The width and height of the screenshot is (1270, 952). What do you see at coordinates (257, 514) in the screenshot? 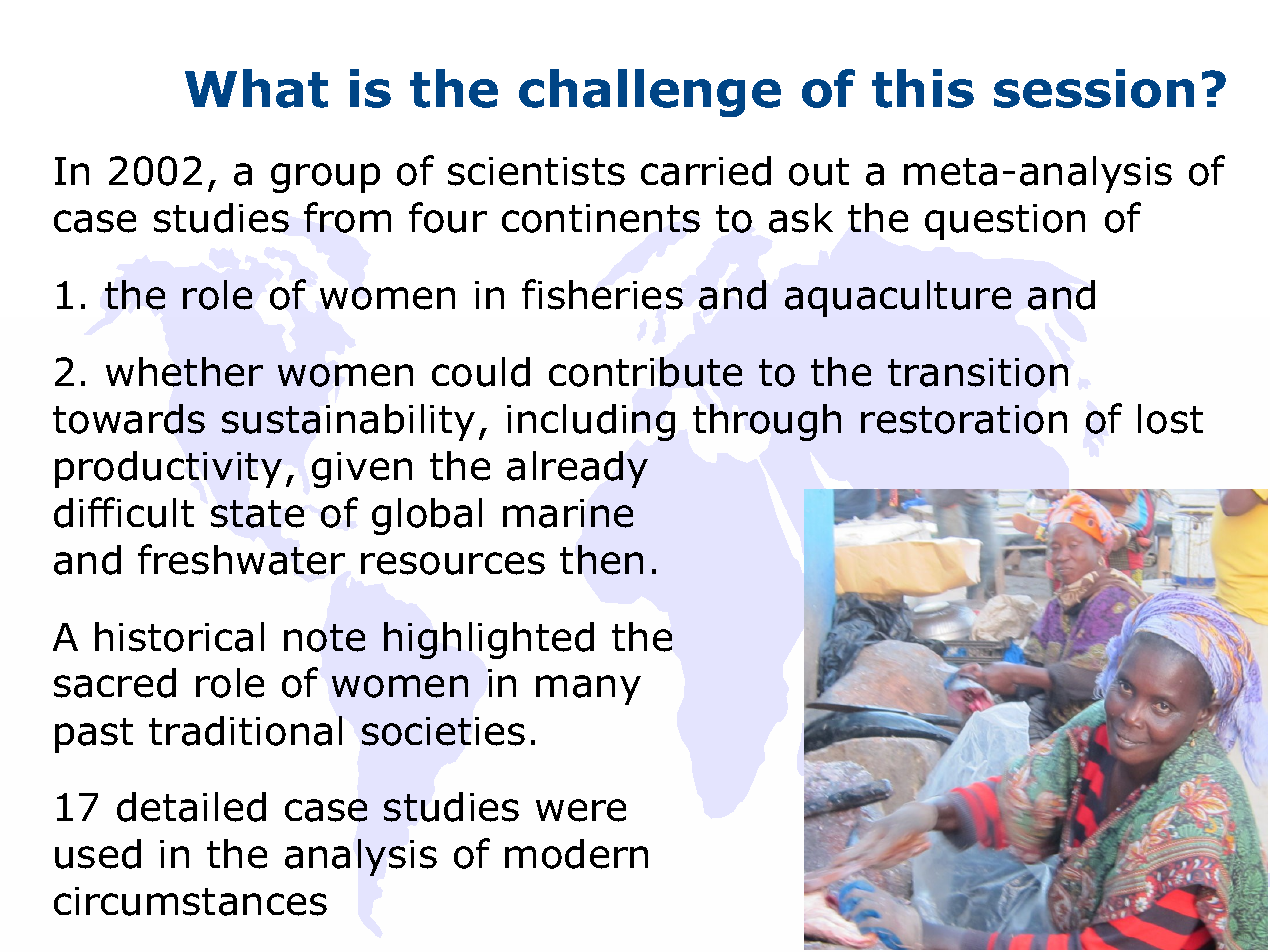
I see `state` at bounding box center [257, 514].
